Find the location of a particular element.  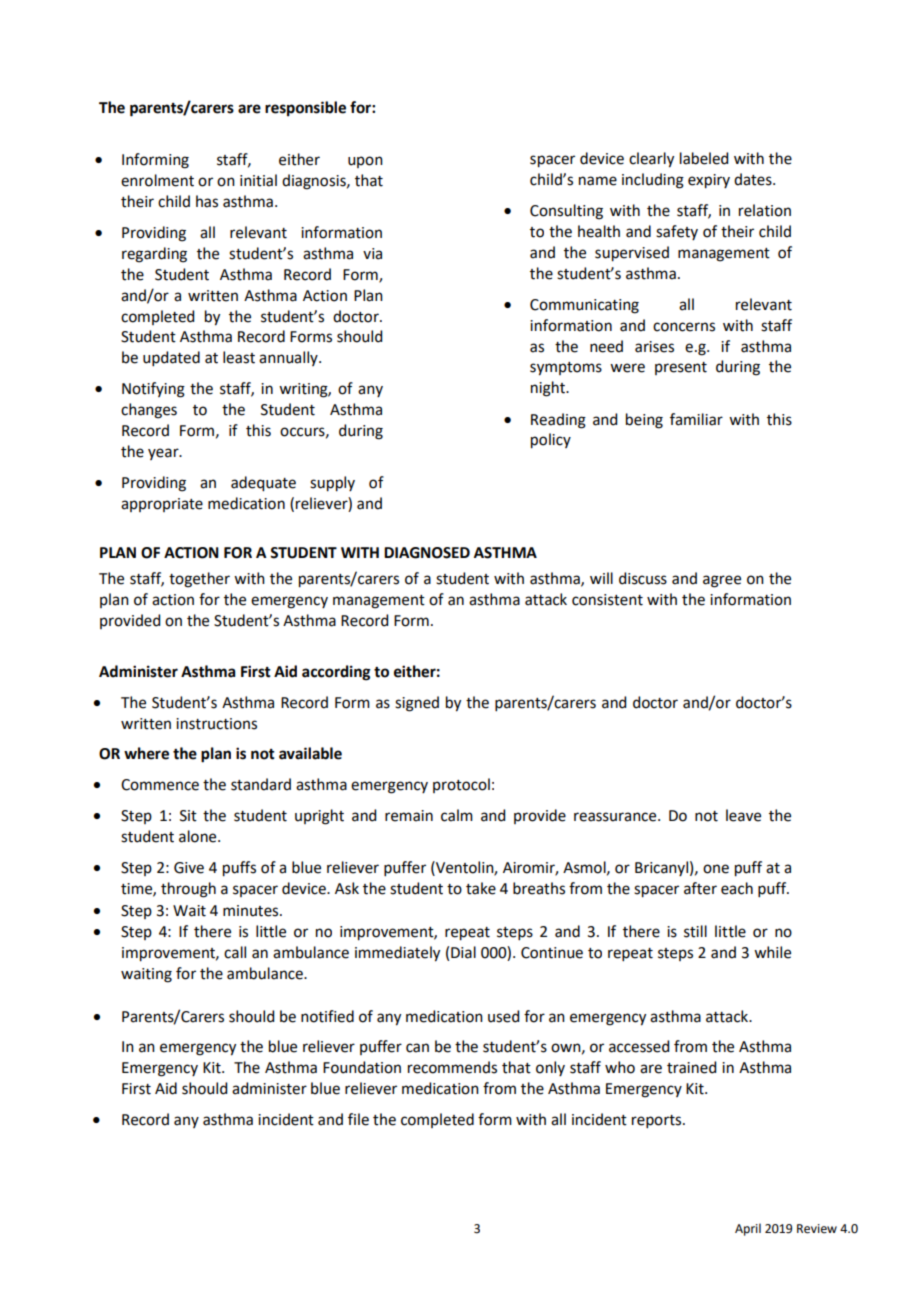

upon is located at coordinates (365, 162).
